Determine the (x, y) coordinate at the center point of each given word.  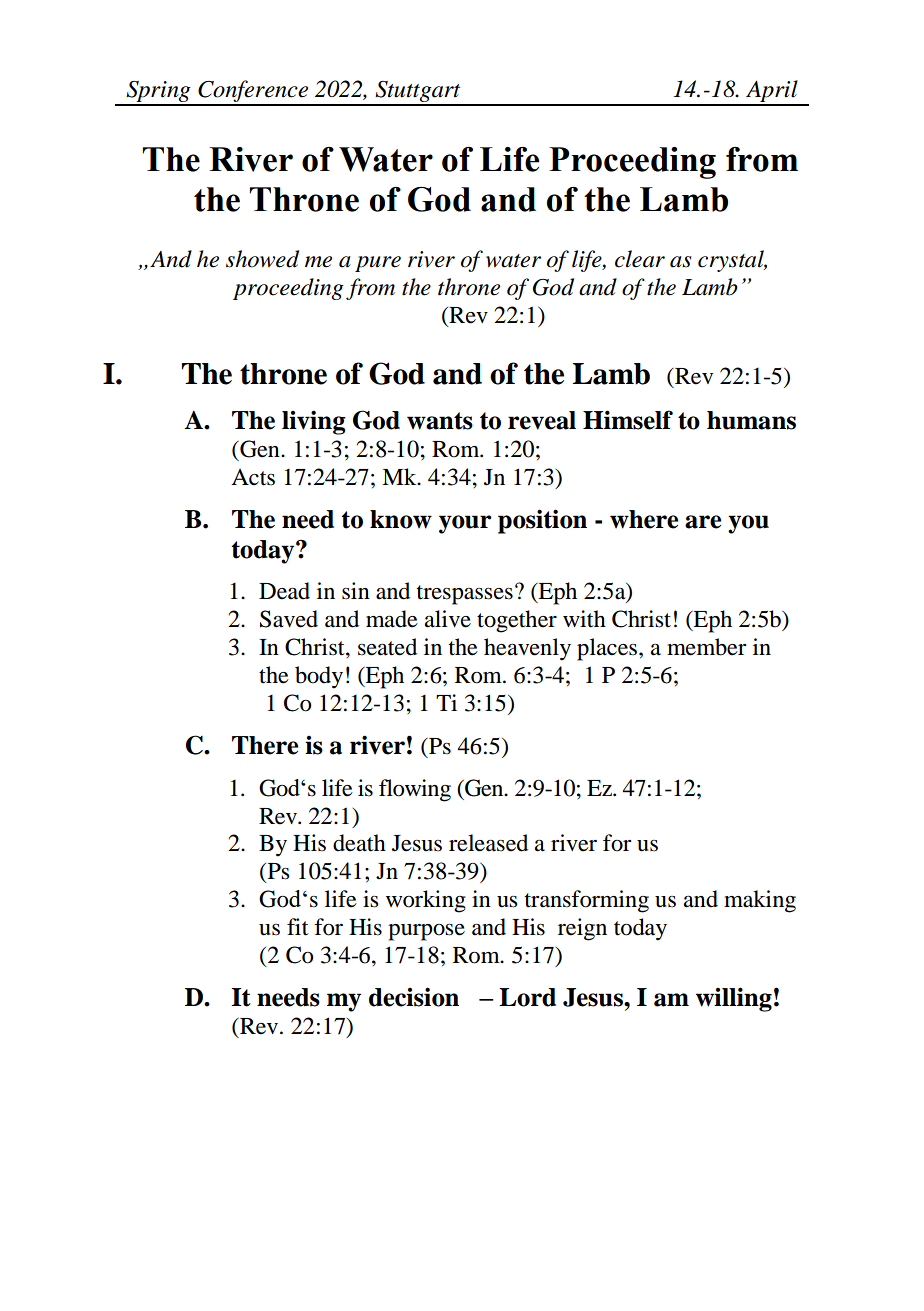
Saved (289, 619)
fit (298, 927)
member (706, 647)
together (517, 621)
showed (262, 259)
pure (378, 264)
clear (640, 259)
